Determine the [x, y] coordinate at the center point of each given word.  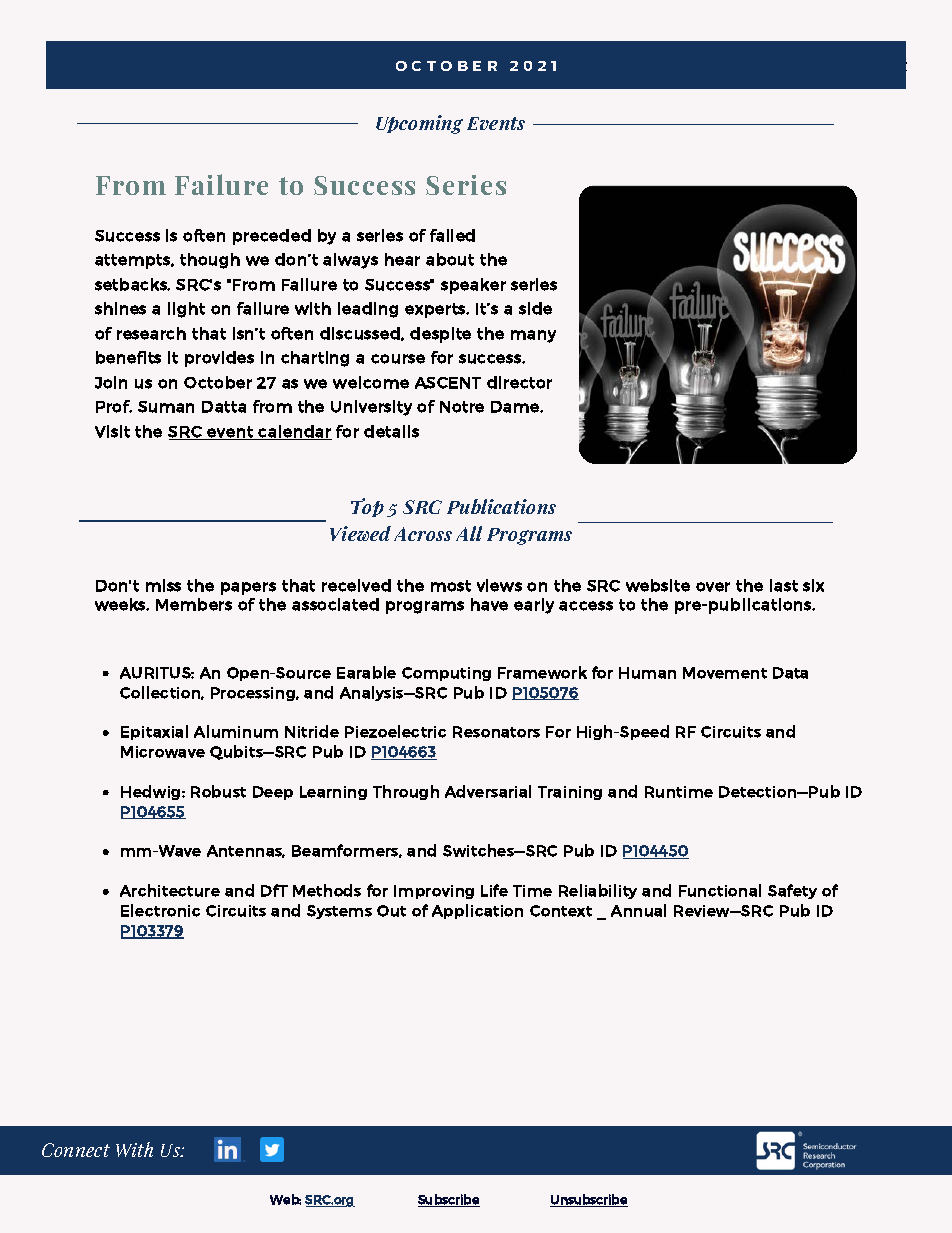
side [535, 308]
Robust [218, 791]
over [713, 587]
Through [406, 792]
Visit [112, 431]
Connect [76, 1150]
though [210, 261]
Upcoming [419, 124]
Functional [720, 890]
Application [477, 911]
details [391, 431]
